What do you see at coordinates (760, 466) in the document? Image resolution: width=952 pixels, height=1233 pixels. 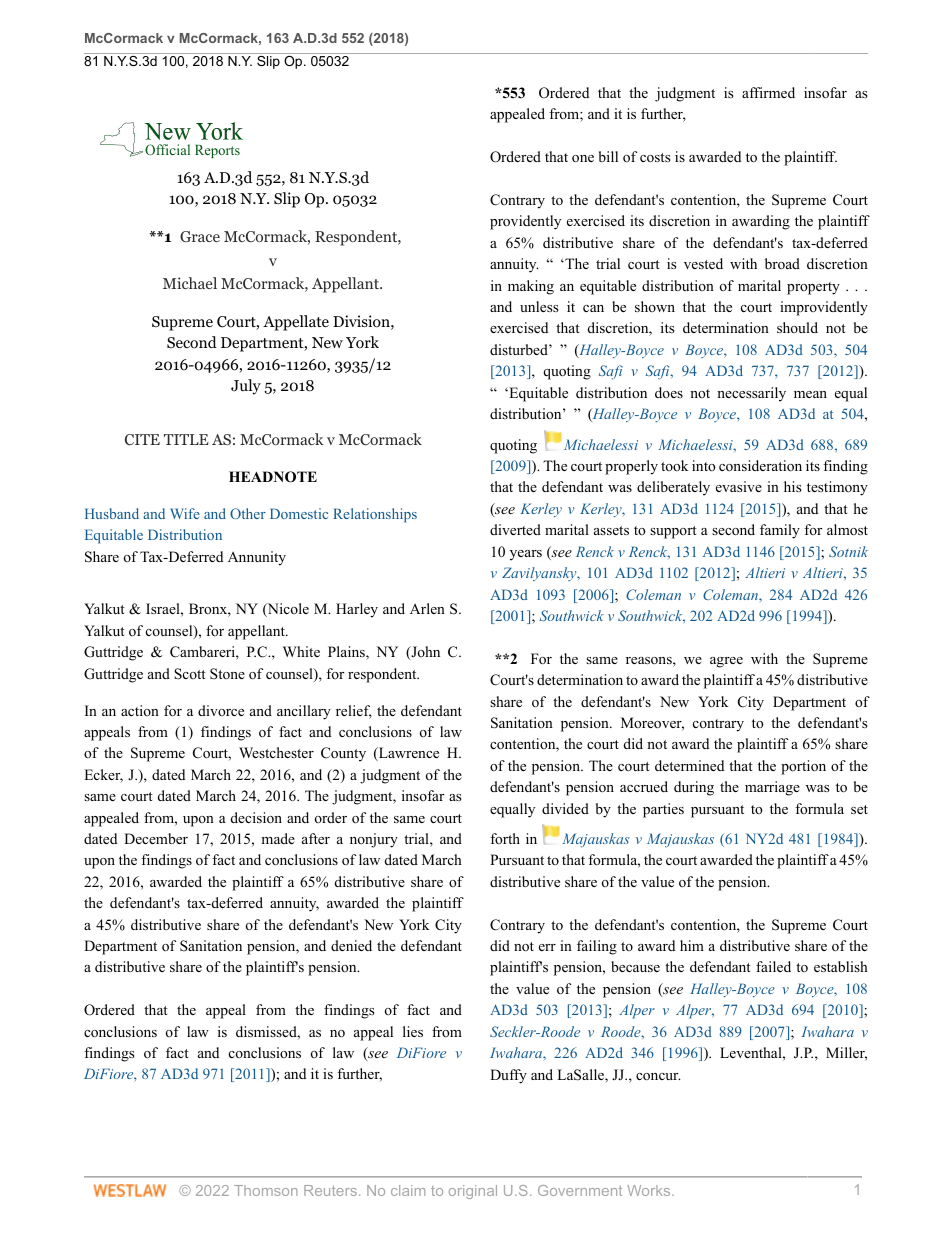 I see `consideration` at bounding box center [760, 466].
